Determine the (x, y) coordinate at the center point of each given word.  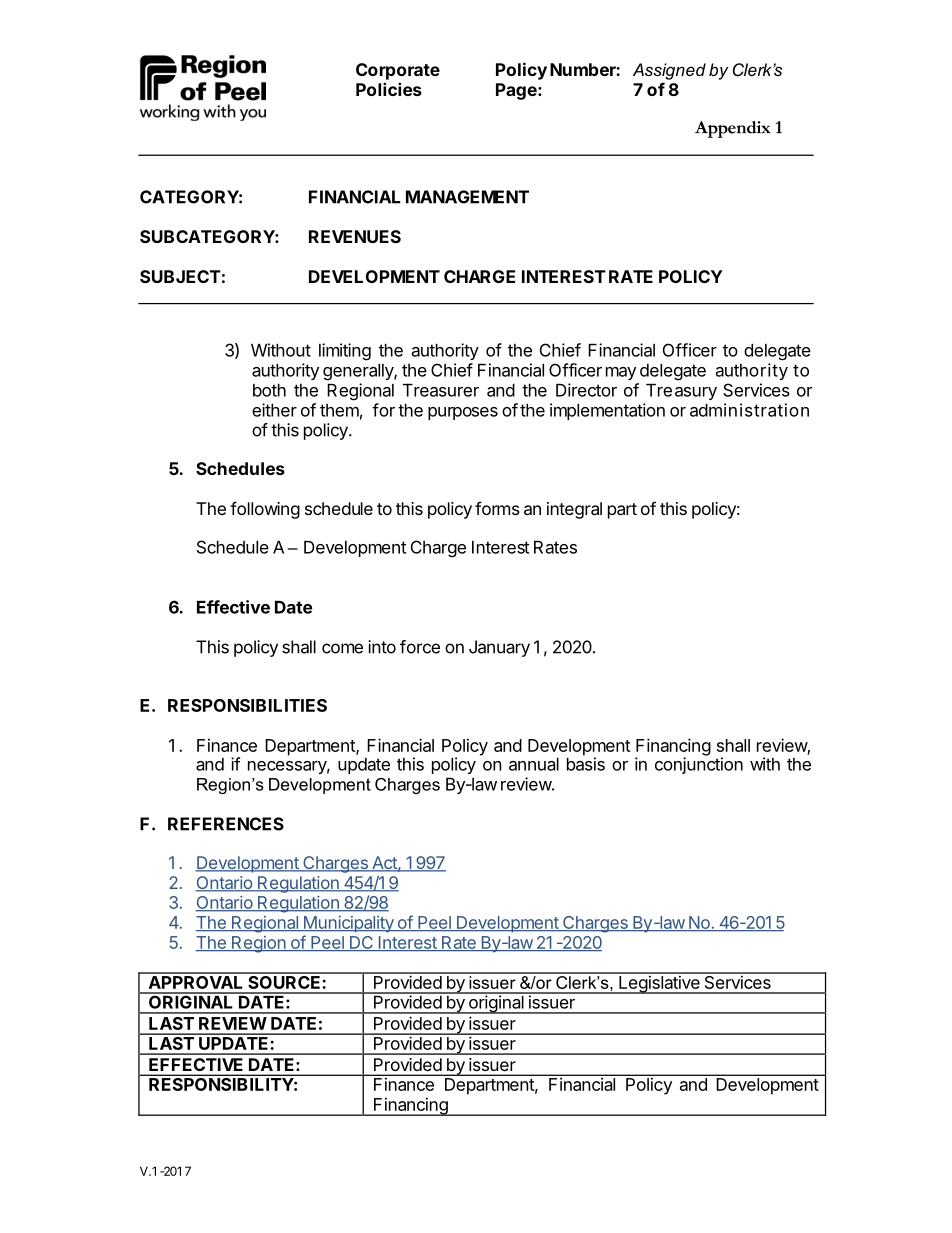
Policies (389, 89)
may (621, 373)
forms (497, 508)
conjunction (699, 764)
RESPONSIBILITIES (247, 705)
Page (517, 91)
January (499, 648)
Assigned (669, 71)
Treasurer (441, 390)
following (265, 510)
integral (574, 510)
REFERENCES (226, 824)
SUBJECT (180, 276)
